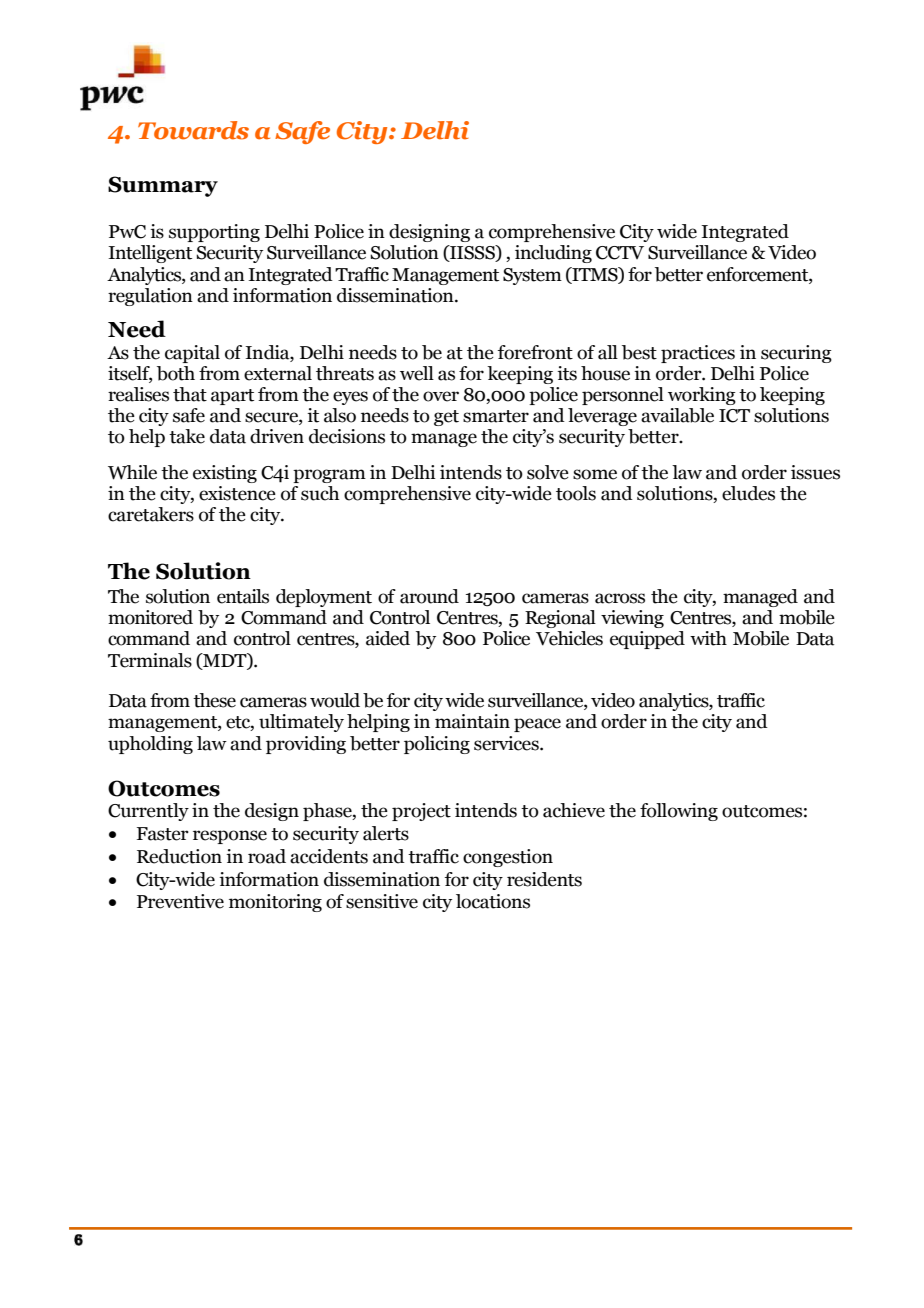 The height and width of the screenshot is (1308, 924). Describe the element at coordinates (748, 493) in the screenshot. I see `eludes` at that location.
